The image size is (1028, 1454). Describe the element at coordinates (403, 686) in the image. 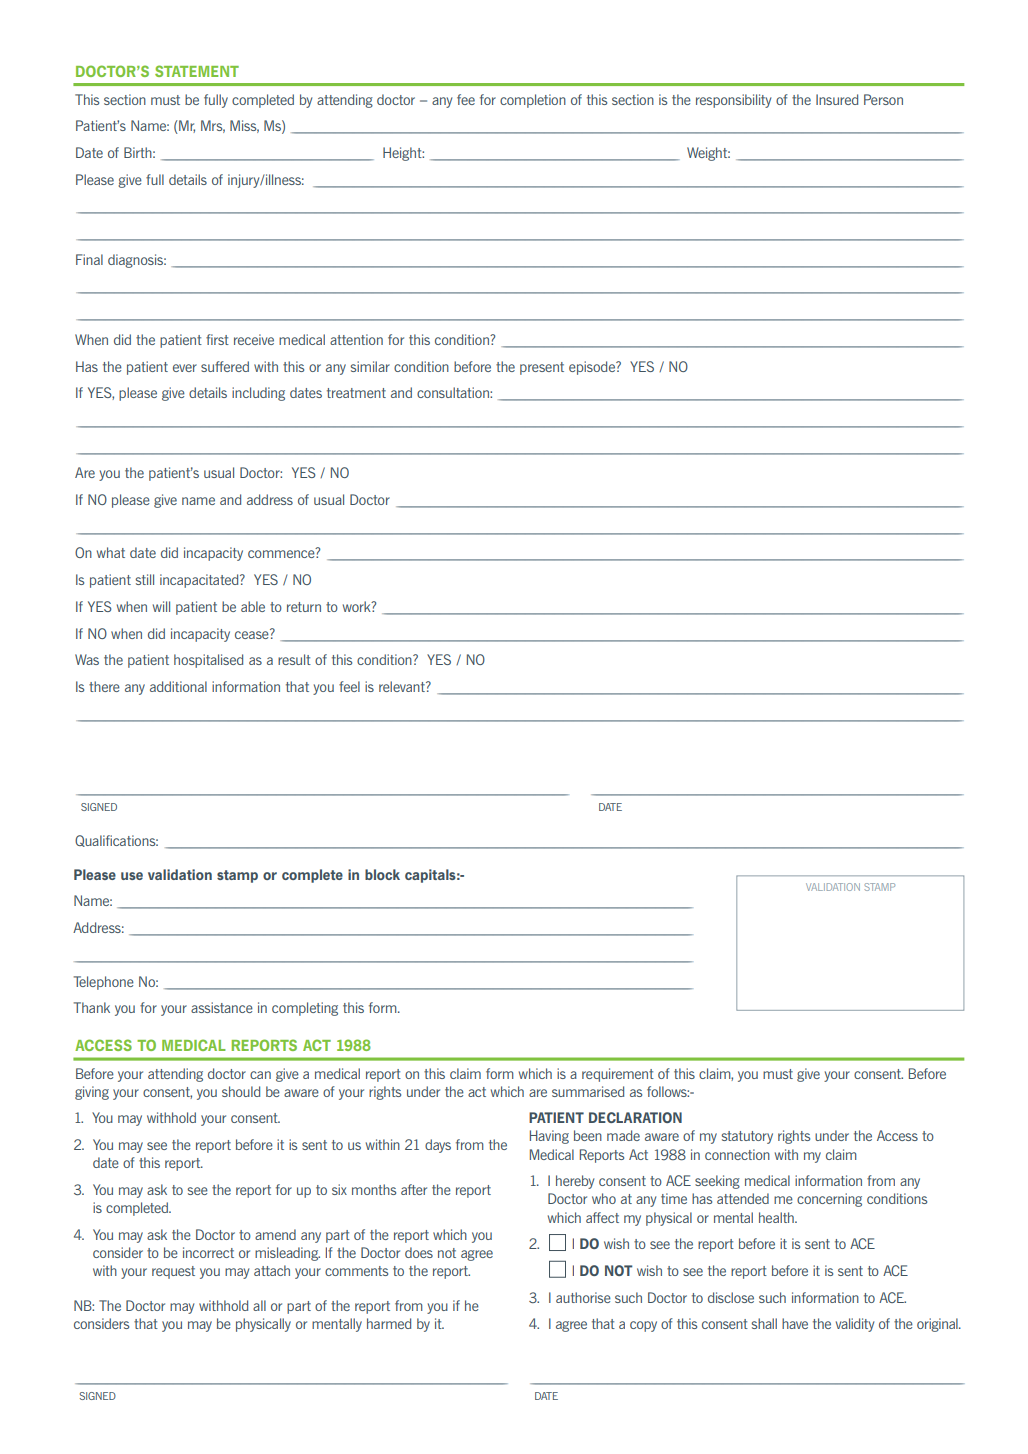

I see `relevant` at that location.
